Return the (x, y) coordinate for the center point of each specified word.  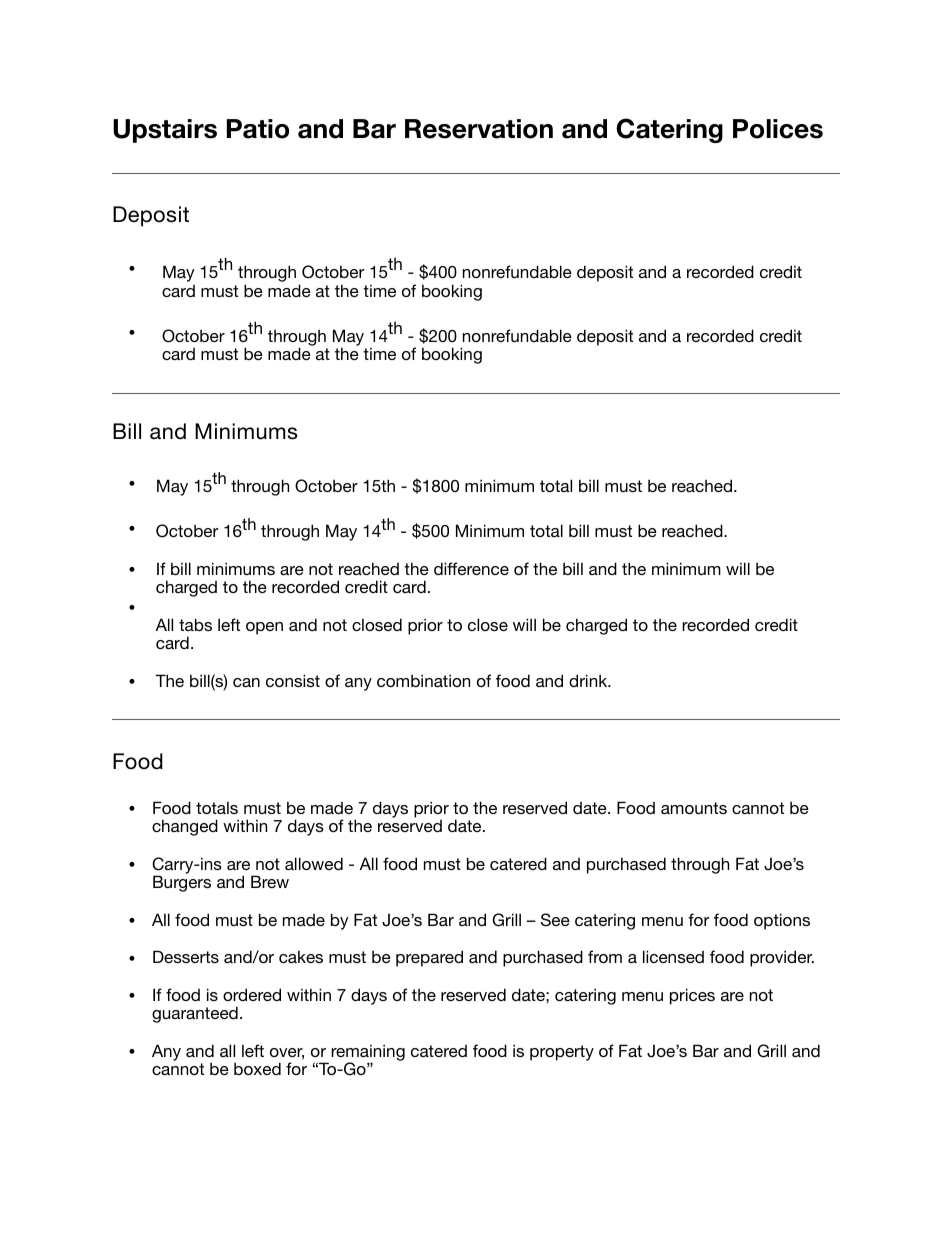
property (562, 1053)
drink (589, 680)
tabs (195, 624)
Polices (778, 129)
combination (423, 680)
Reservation (479, 129)
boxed (257, 1068)
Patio (258, 129)
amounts (694, 808)
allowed (314, 863)
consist (293, 680)
